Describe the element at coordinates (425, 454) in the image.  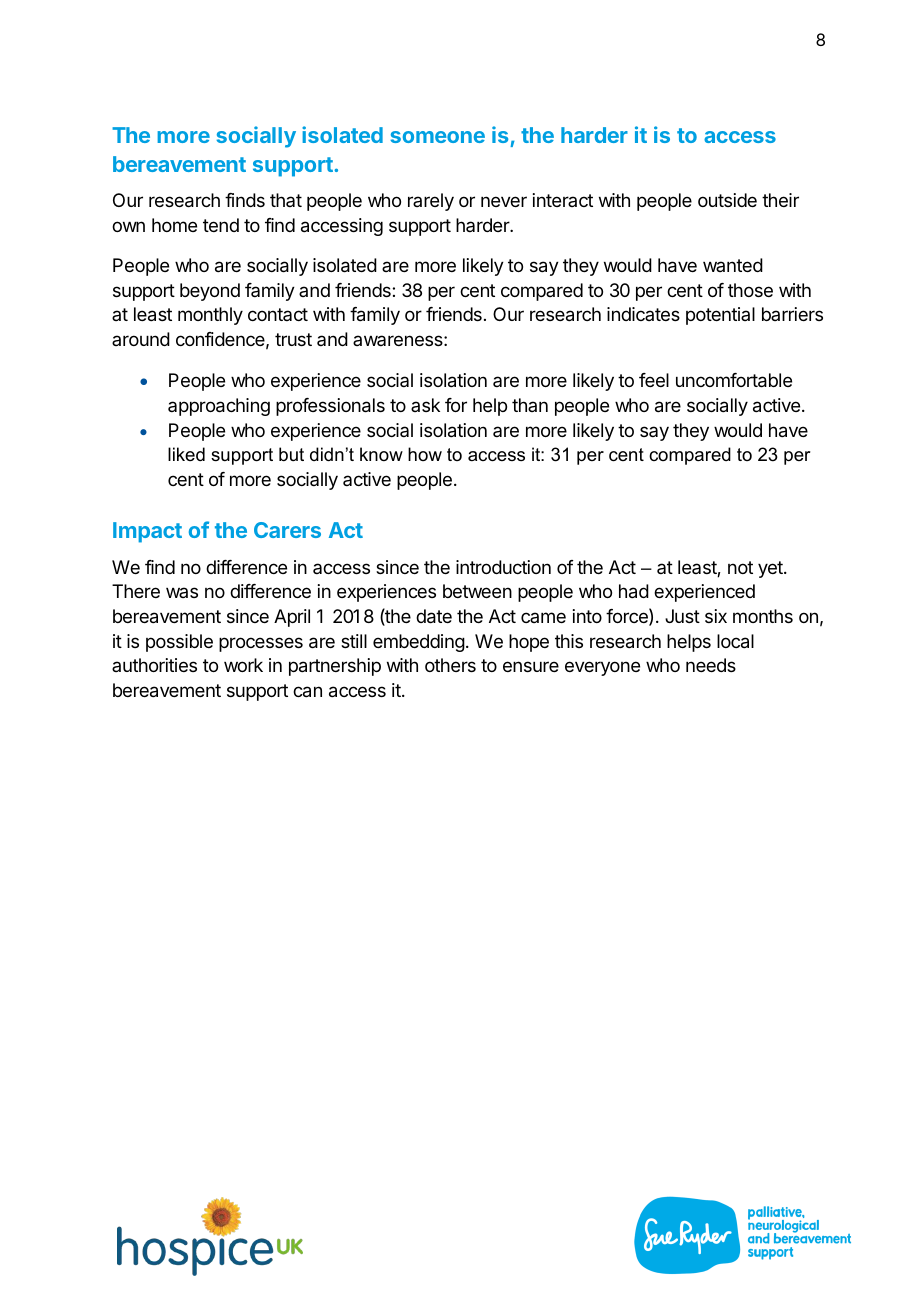
I see `how` at that location.
